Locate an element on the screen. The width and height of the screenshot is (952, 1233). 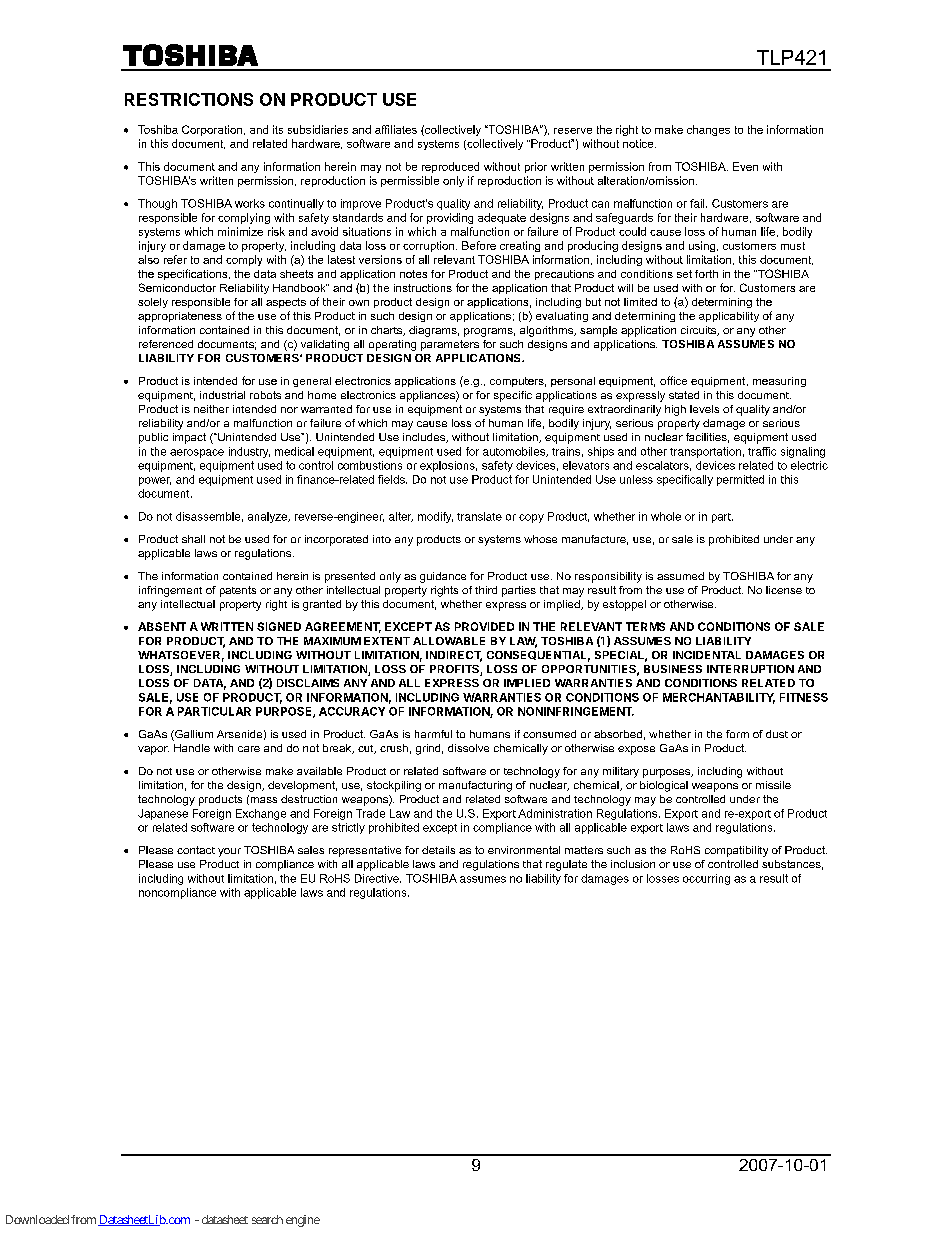
your is located at coordinates (229, 852).
